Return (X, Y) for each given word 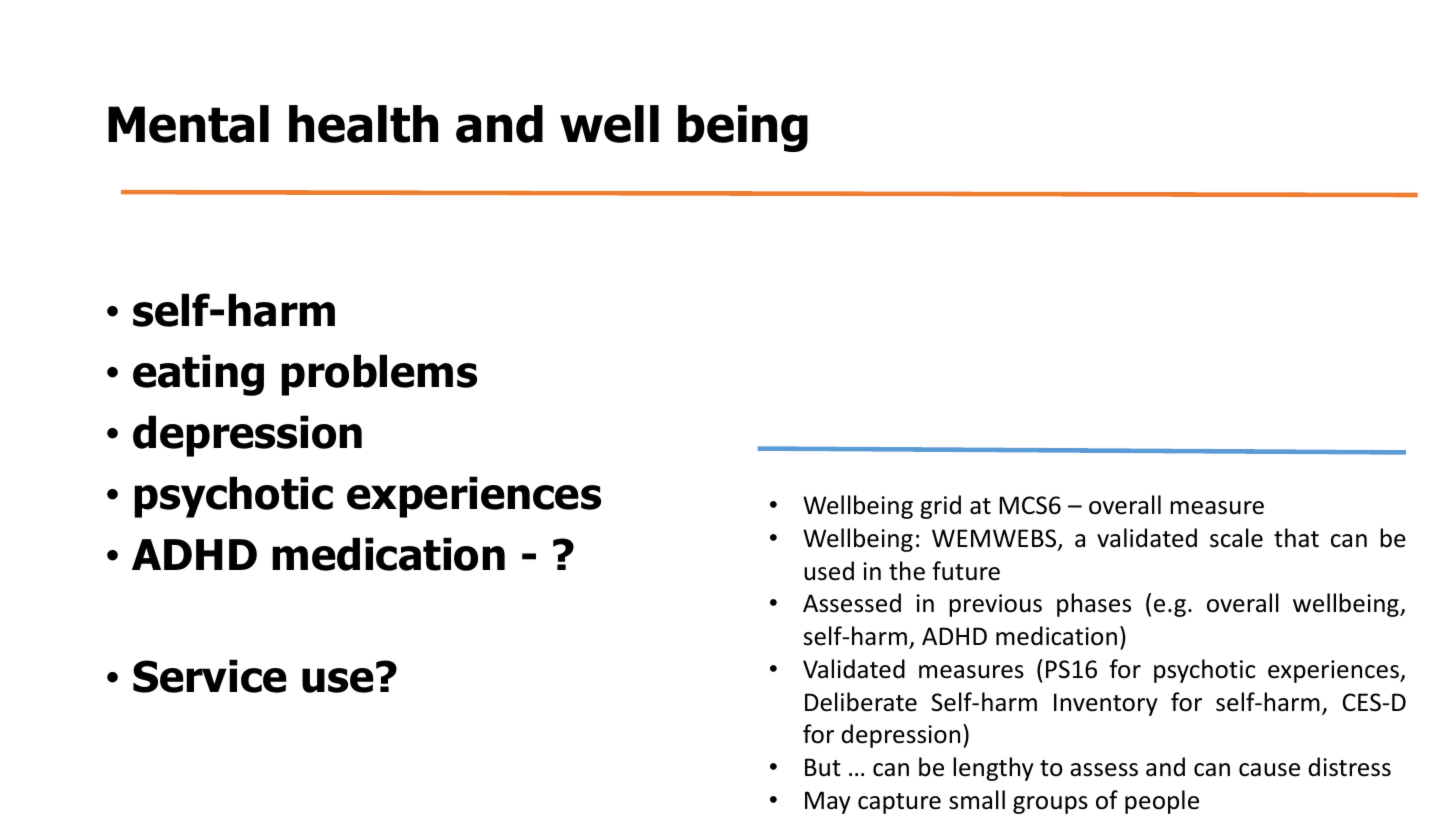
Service (210, 676)
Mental (188, 124)
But (823, 767)
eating (198, 375)
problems (379, 375)
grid (940, 507)
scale (1236, 538)
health (363, 124)
